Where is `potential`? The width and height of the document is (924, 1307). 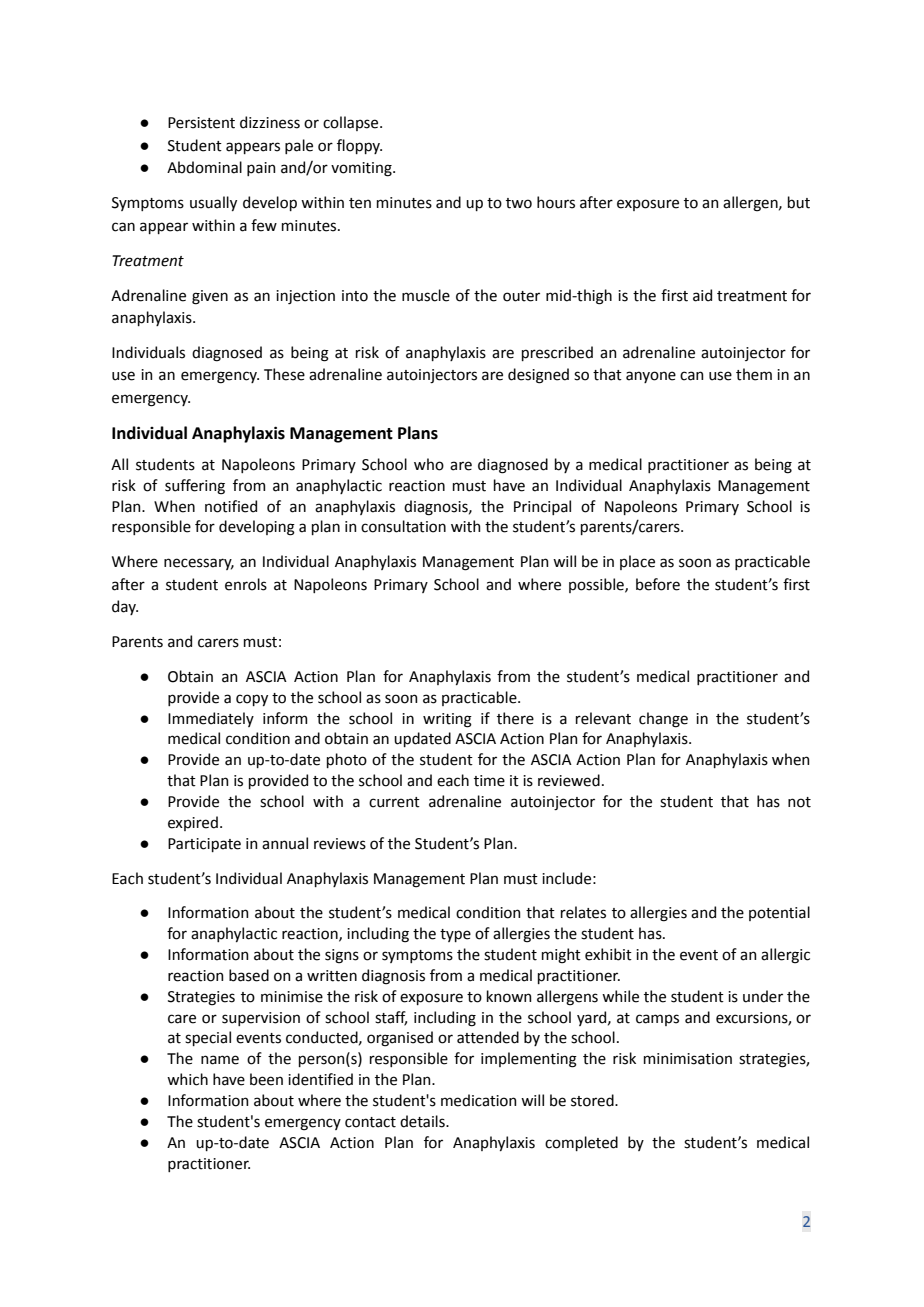 potential is located at coordinates (779, 913).
